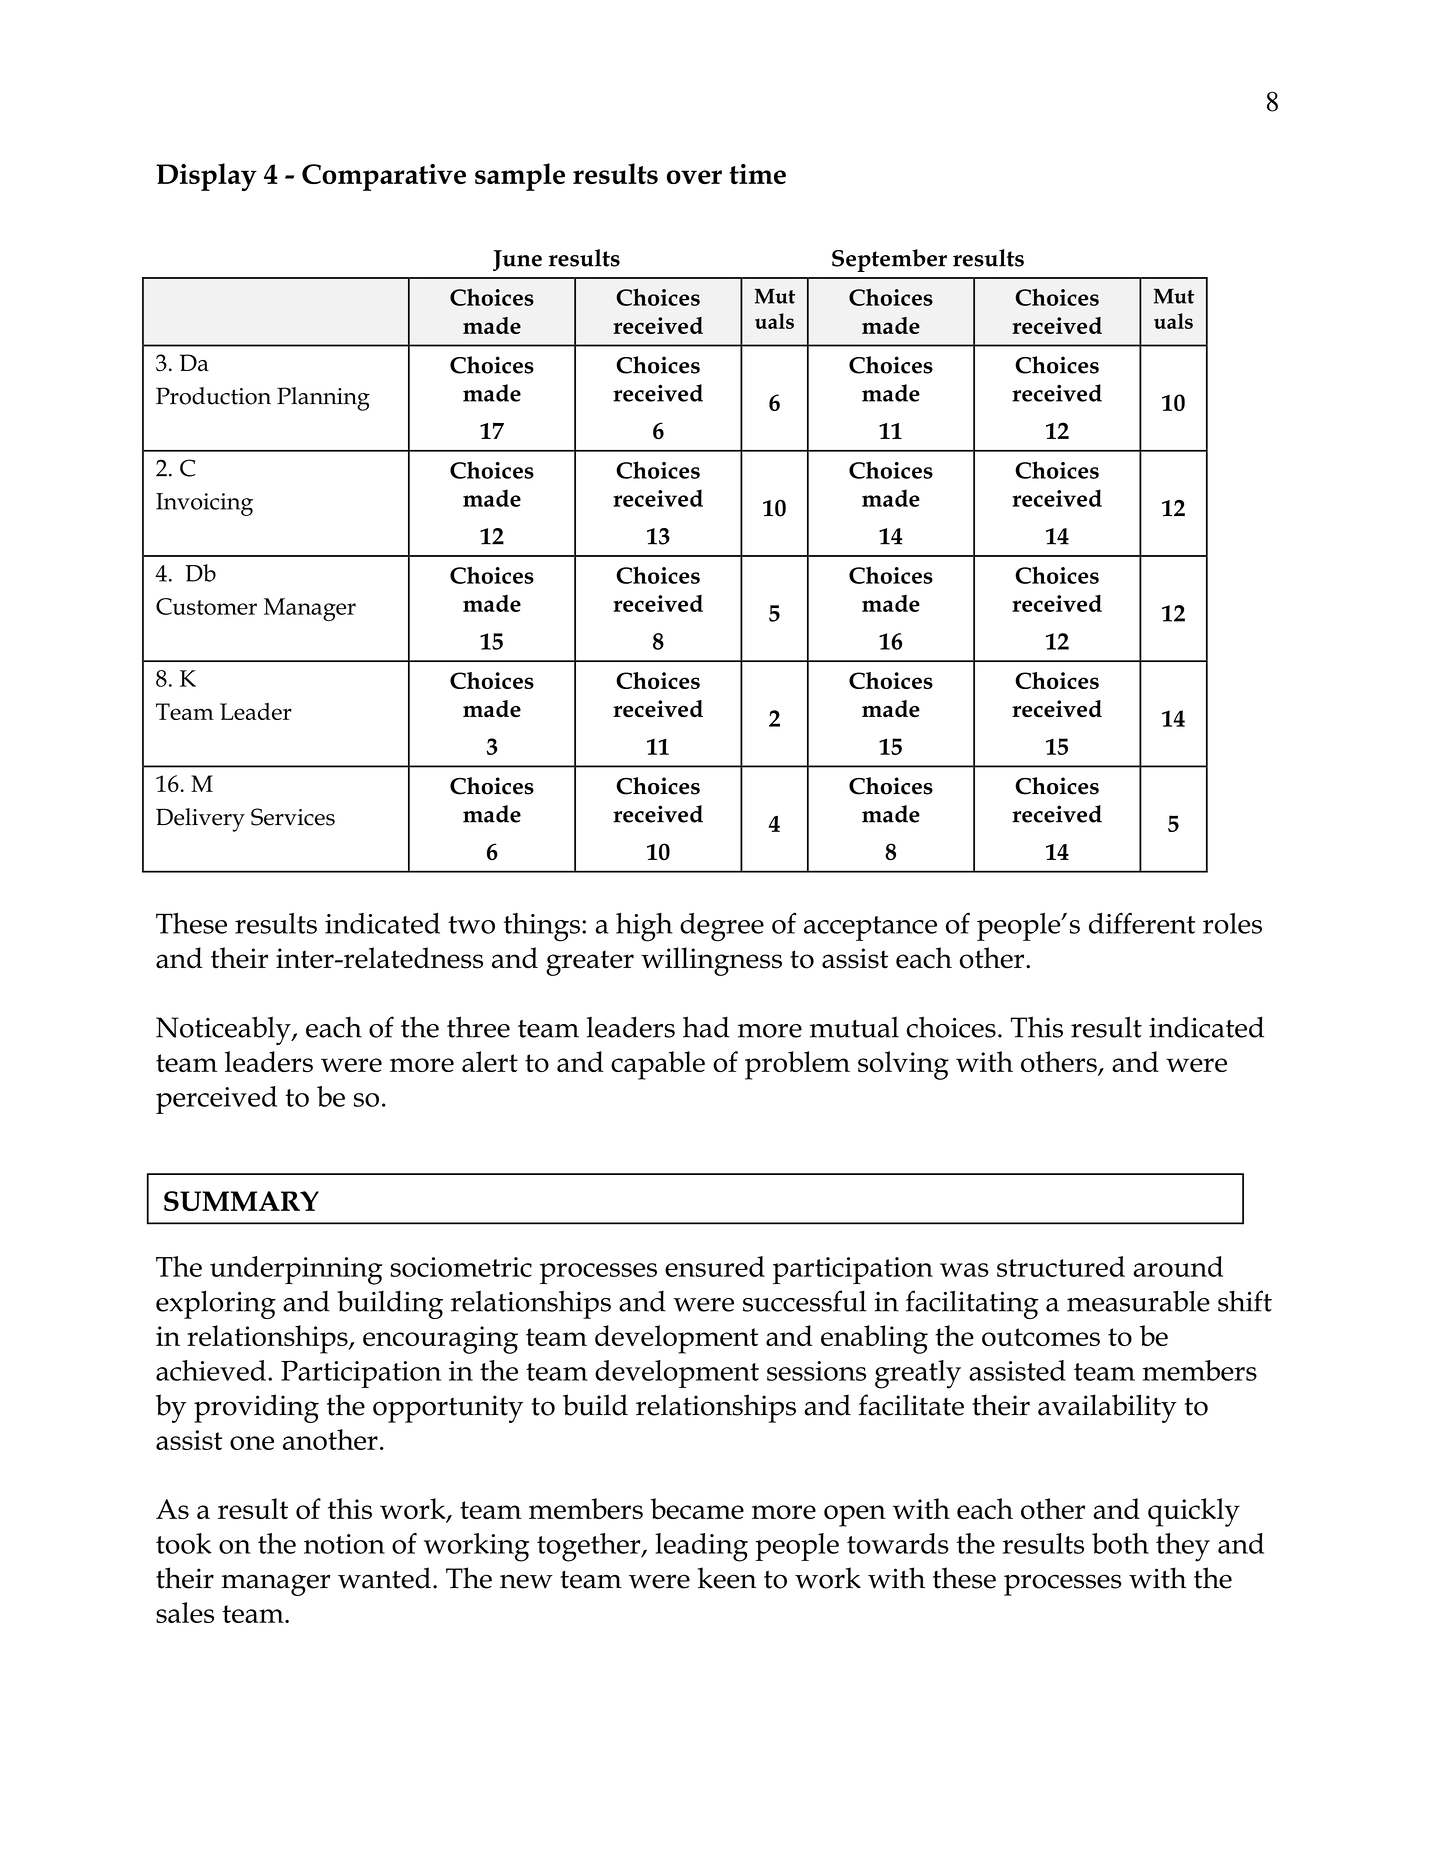  I want to click on degree, so click(722, 927).
